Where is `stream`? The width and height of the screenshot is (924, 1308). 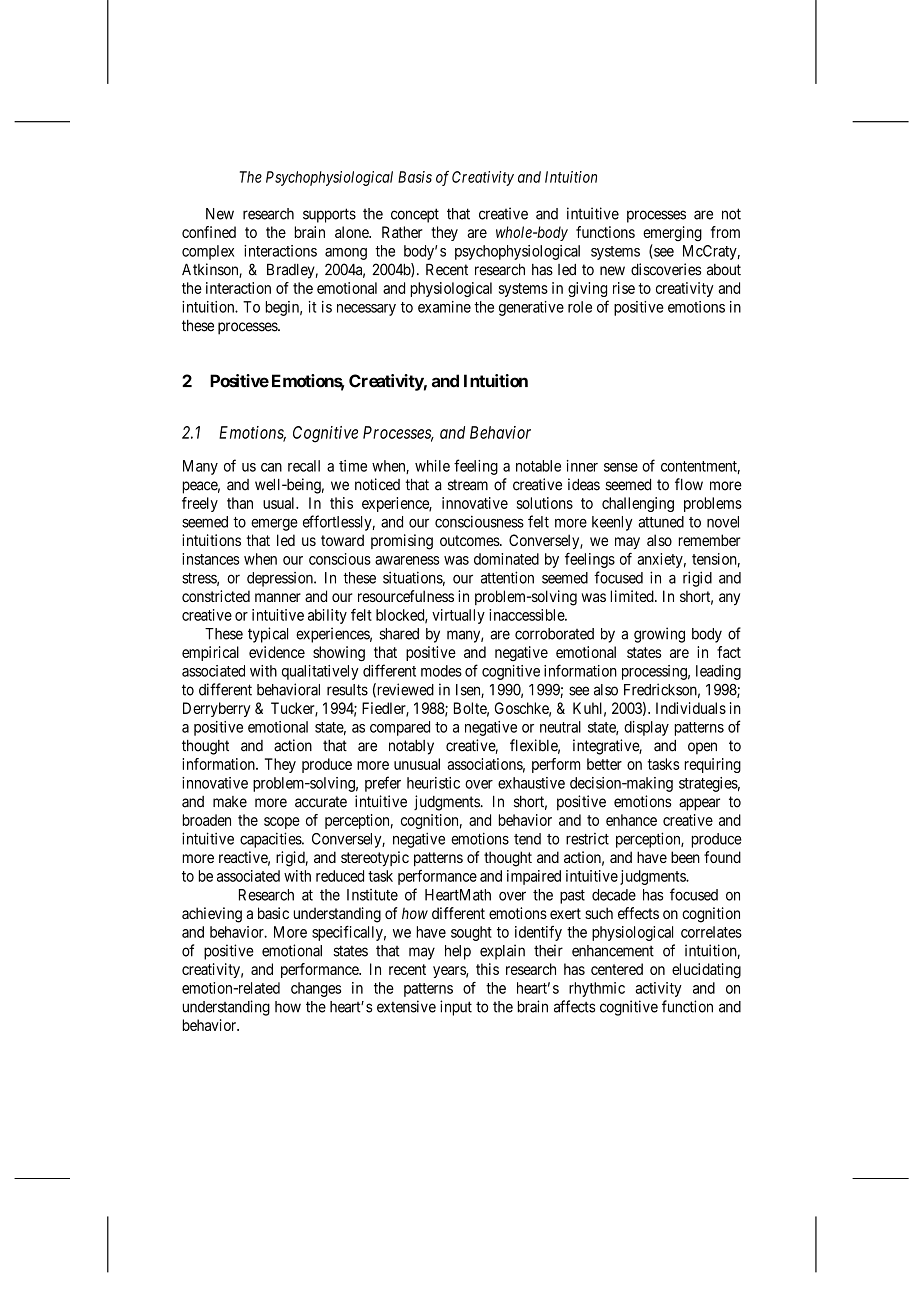
stream is located at coordinates (468, 485).
